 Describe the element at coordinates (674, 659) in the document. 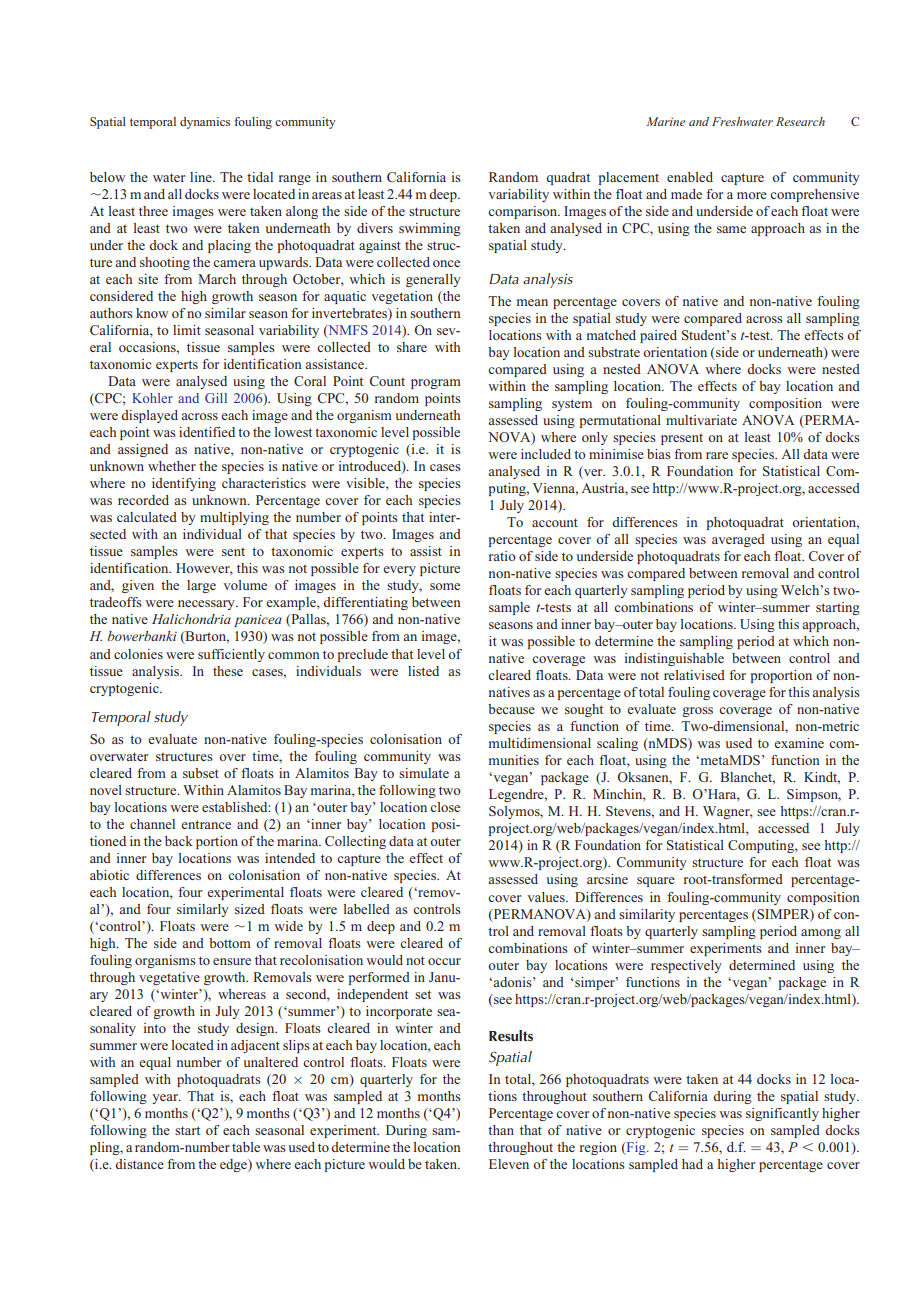

I see `indistinguishable` at that location.
